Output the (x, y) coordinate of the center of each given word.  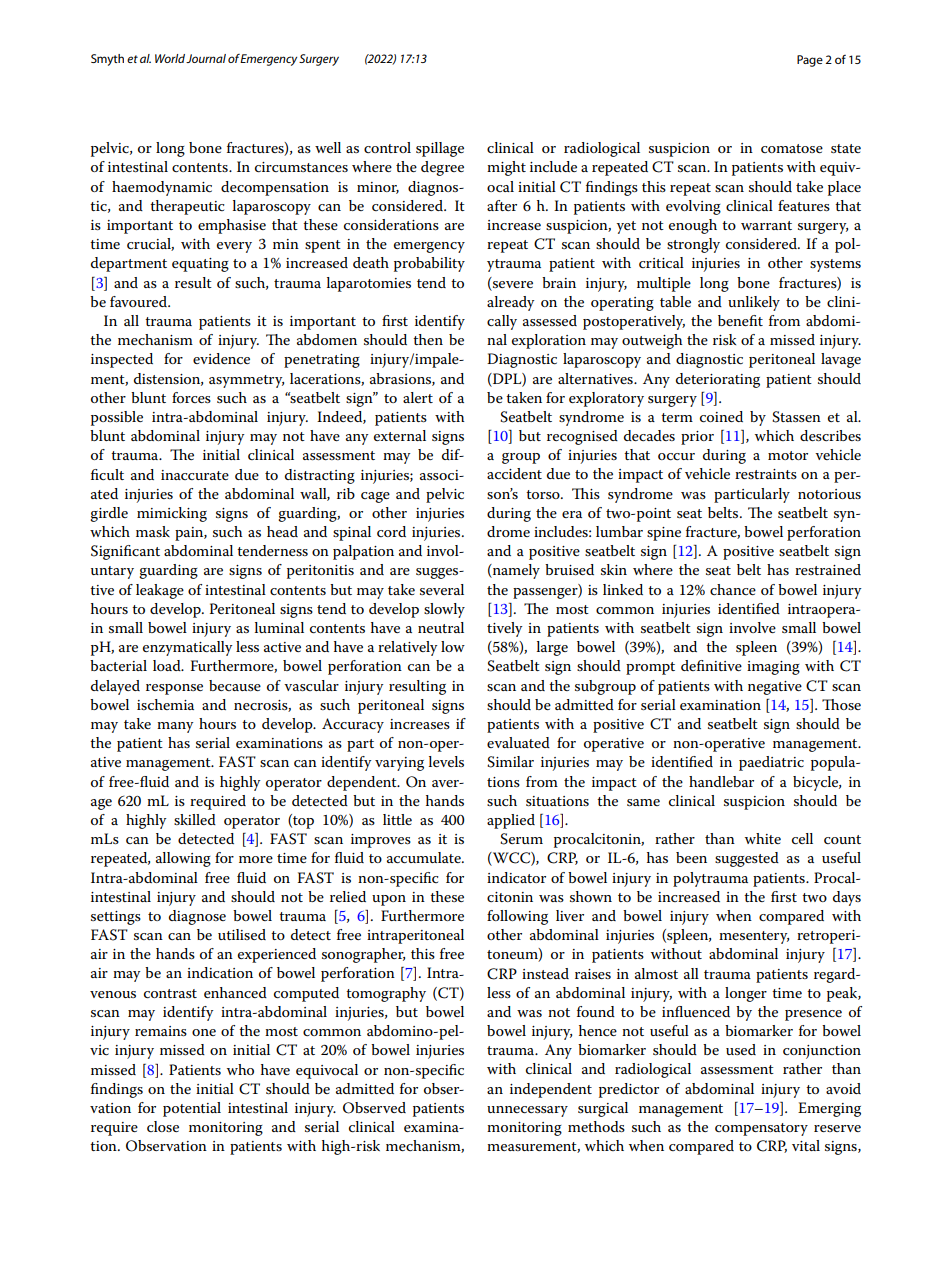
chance (733, 589)
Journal (206, 58)
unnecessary (527, 1111)
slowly (444, 610)
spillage (440, 149)
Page (810, 61)
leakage (160, 591)
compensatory (761, 1129)
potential (192, 1109)
